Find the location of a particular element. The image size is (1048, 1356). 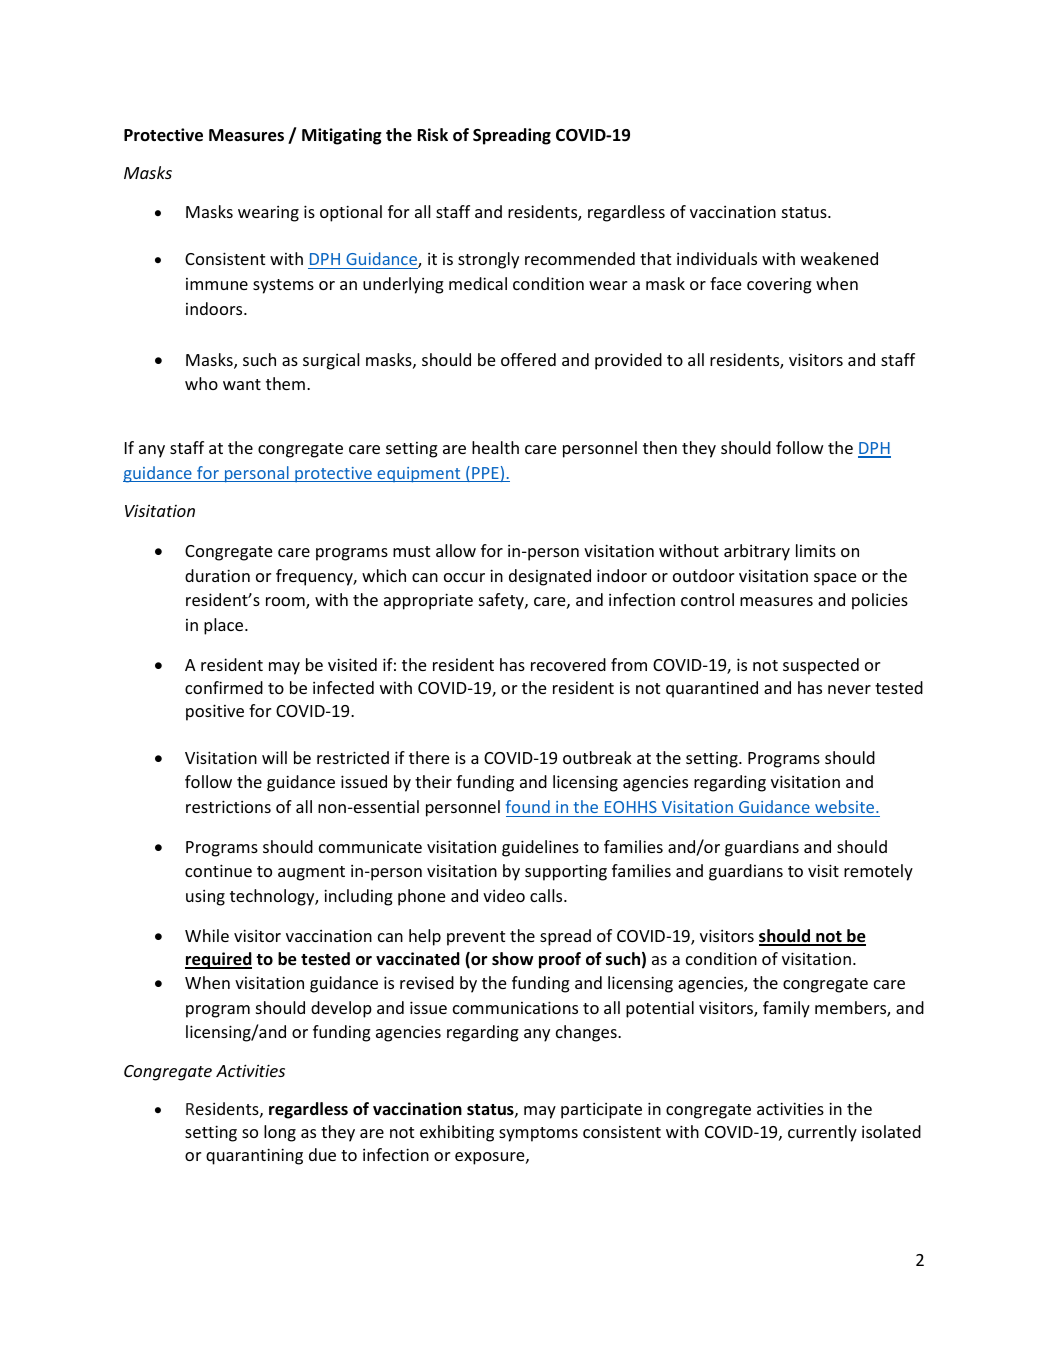

will is located at coordinates (274, 757).
